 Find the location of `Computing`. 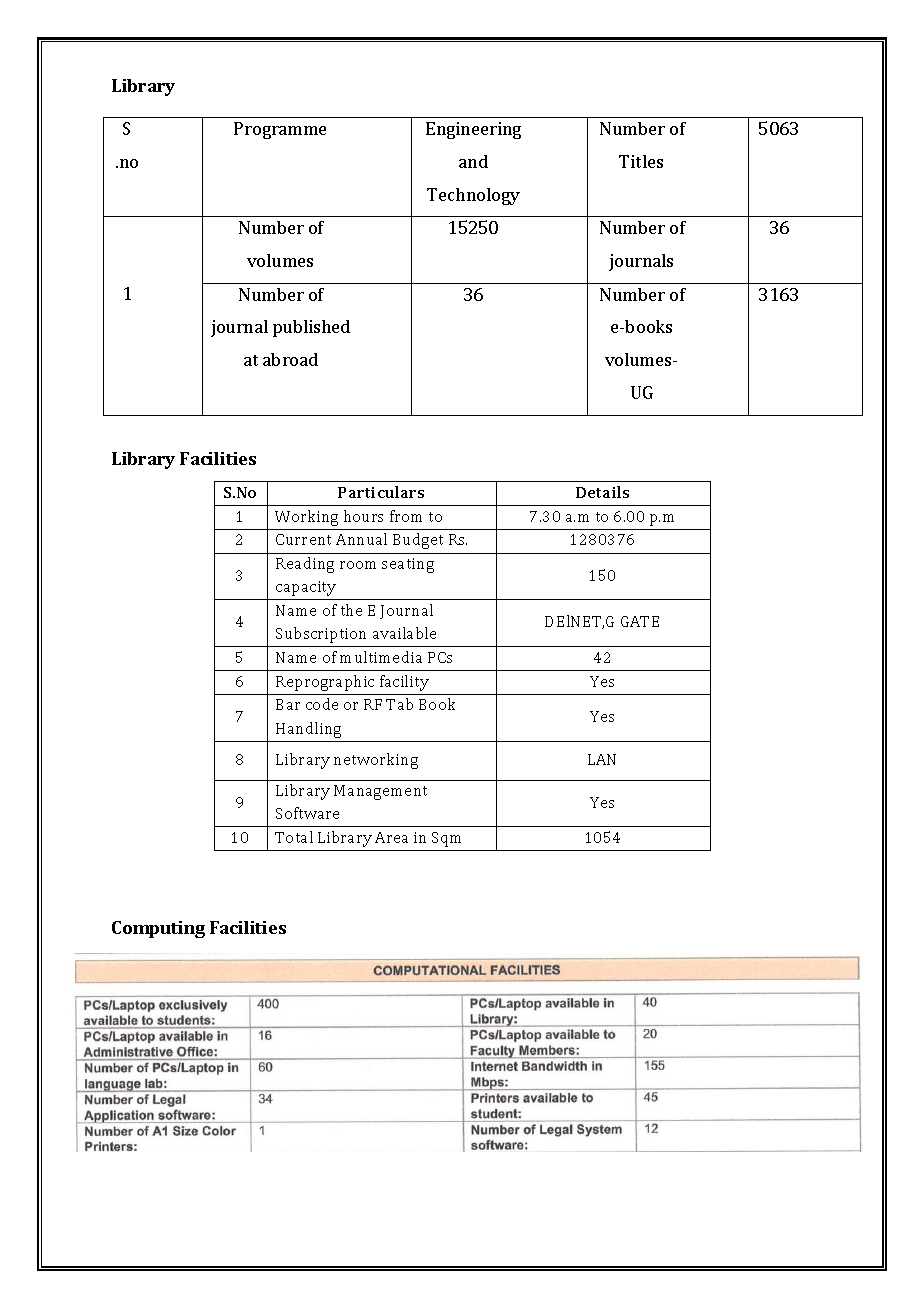

Computing is located at coordinates (158, 929).
